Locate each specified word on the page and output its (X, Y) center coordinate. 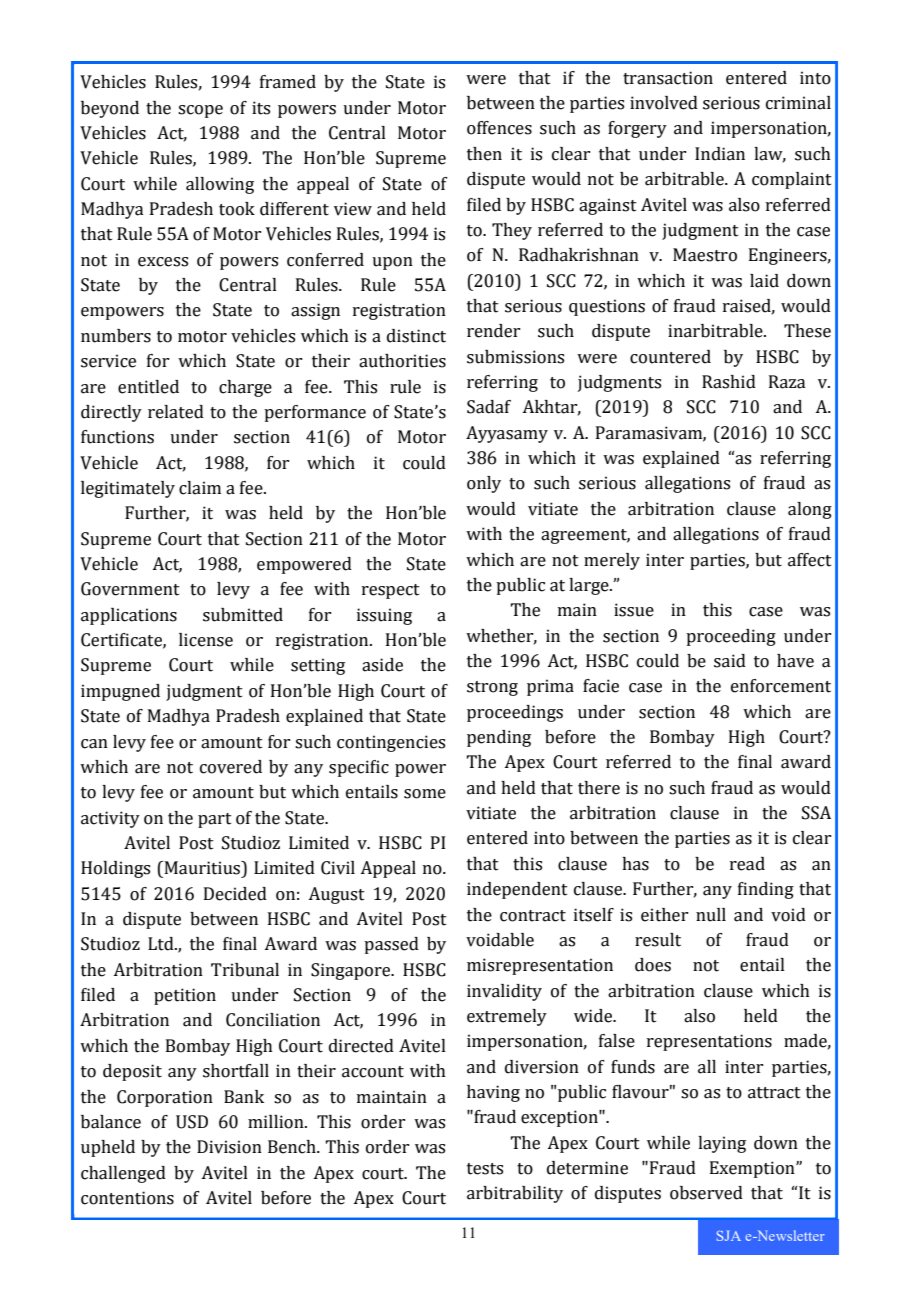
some (425, 794)
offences (499, 128)
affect (810, 560)
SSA (816, 813)
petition (185, 996)
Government (130, 589)
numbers (116, 336)
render (493, 331)
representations (709, 1042)
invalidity (504, 992)
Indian (720, 154)
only (484, 484)
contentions (127, 1198)
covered (231, 767)
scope (200, 111)
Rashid (729, 382)
